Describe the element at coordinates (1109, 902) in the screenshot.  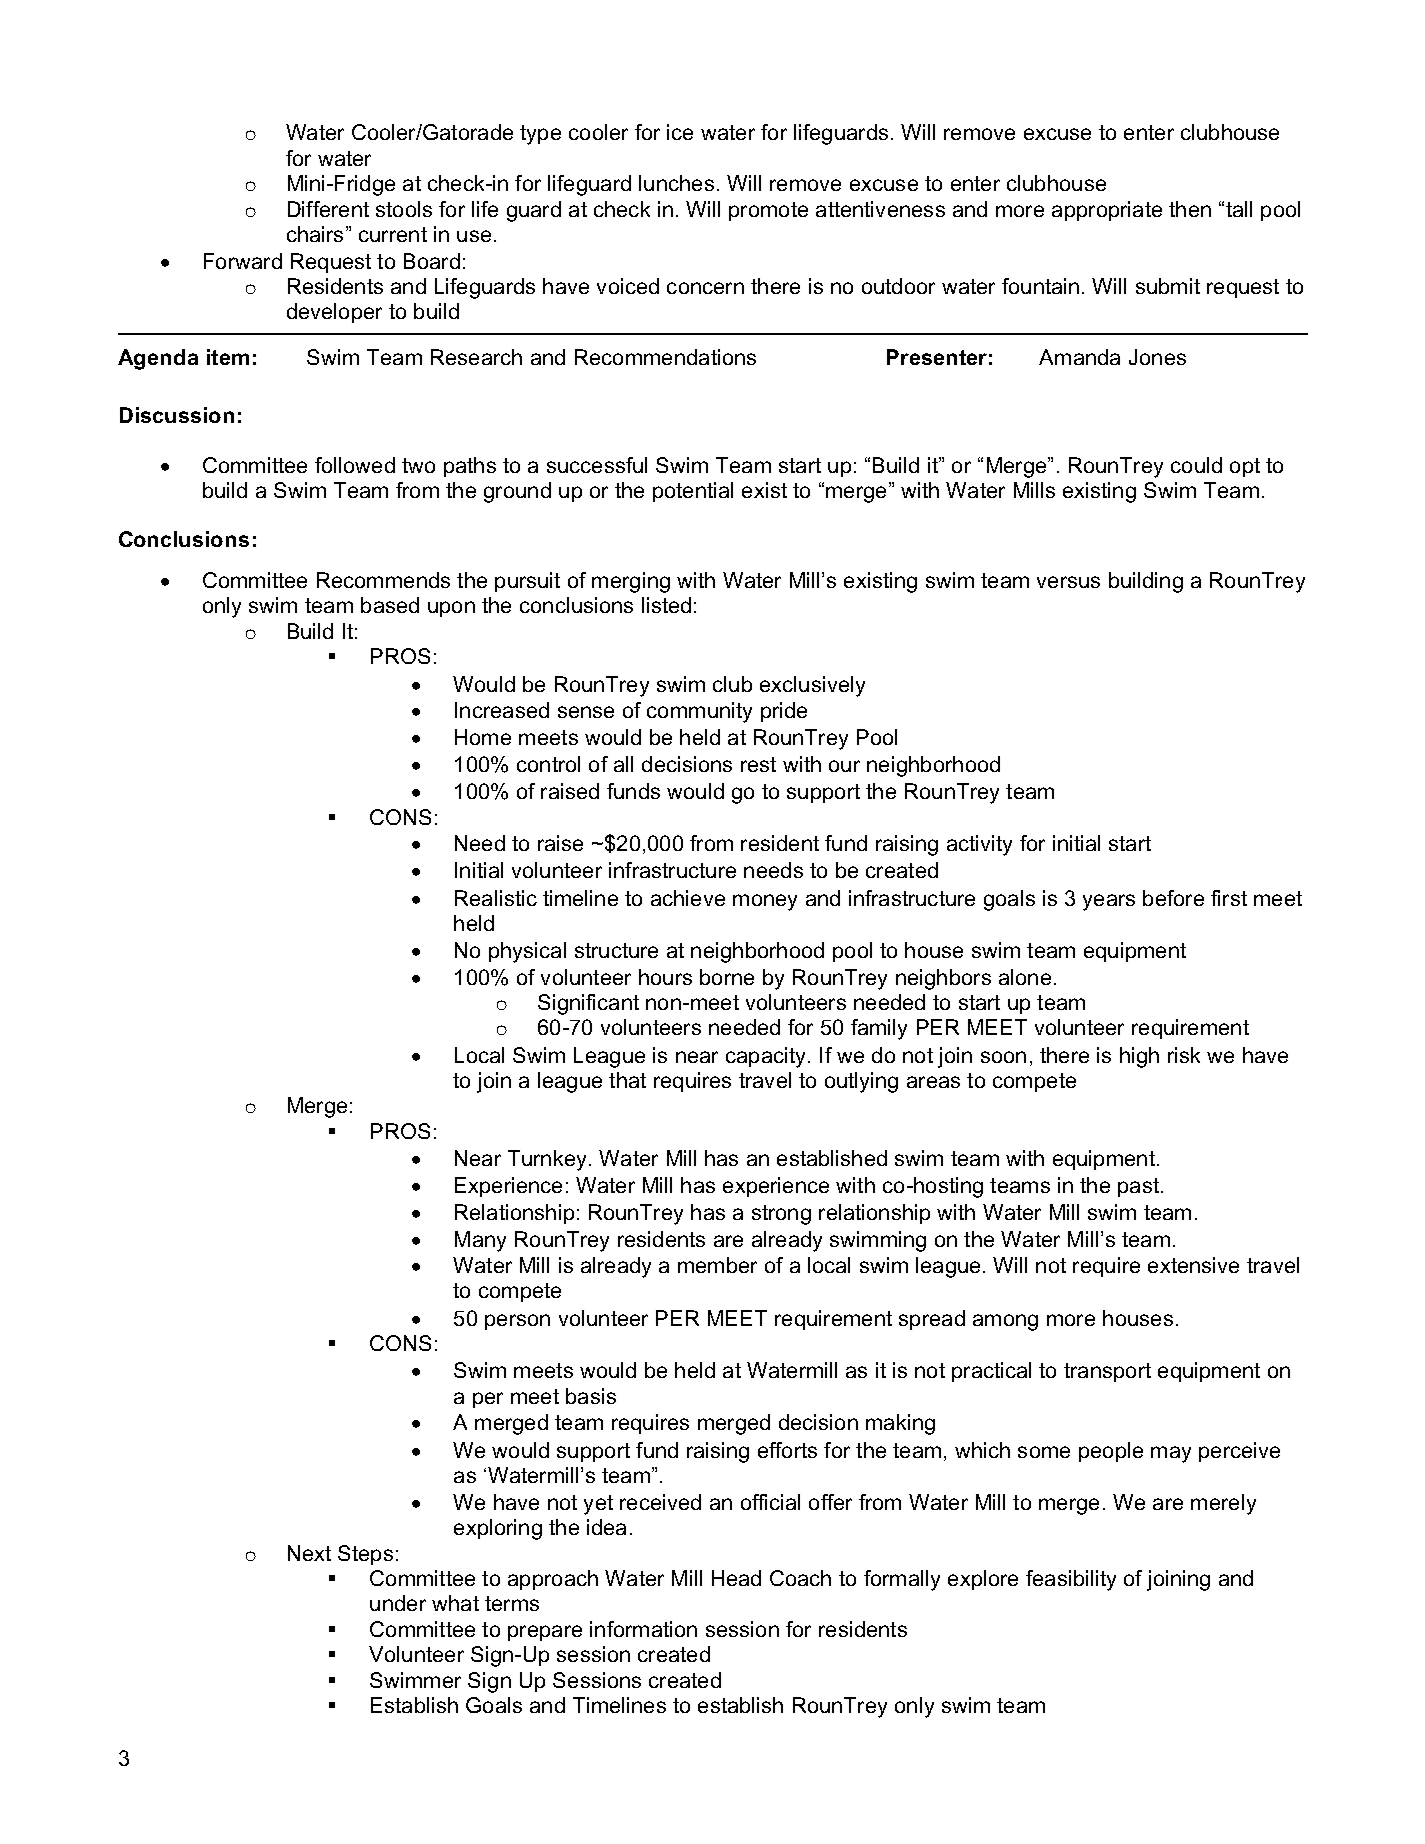
I see `years` at that location.
